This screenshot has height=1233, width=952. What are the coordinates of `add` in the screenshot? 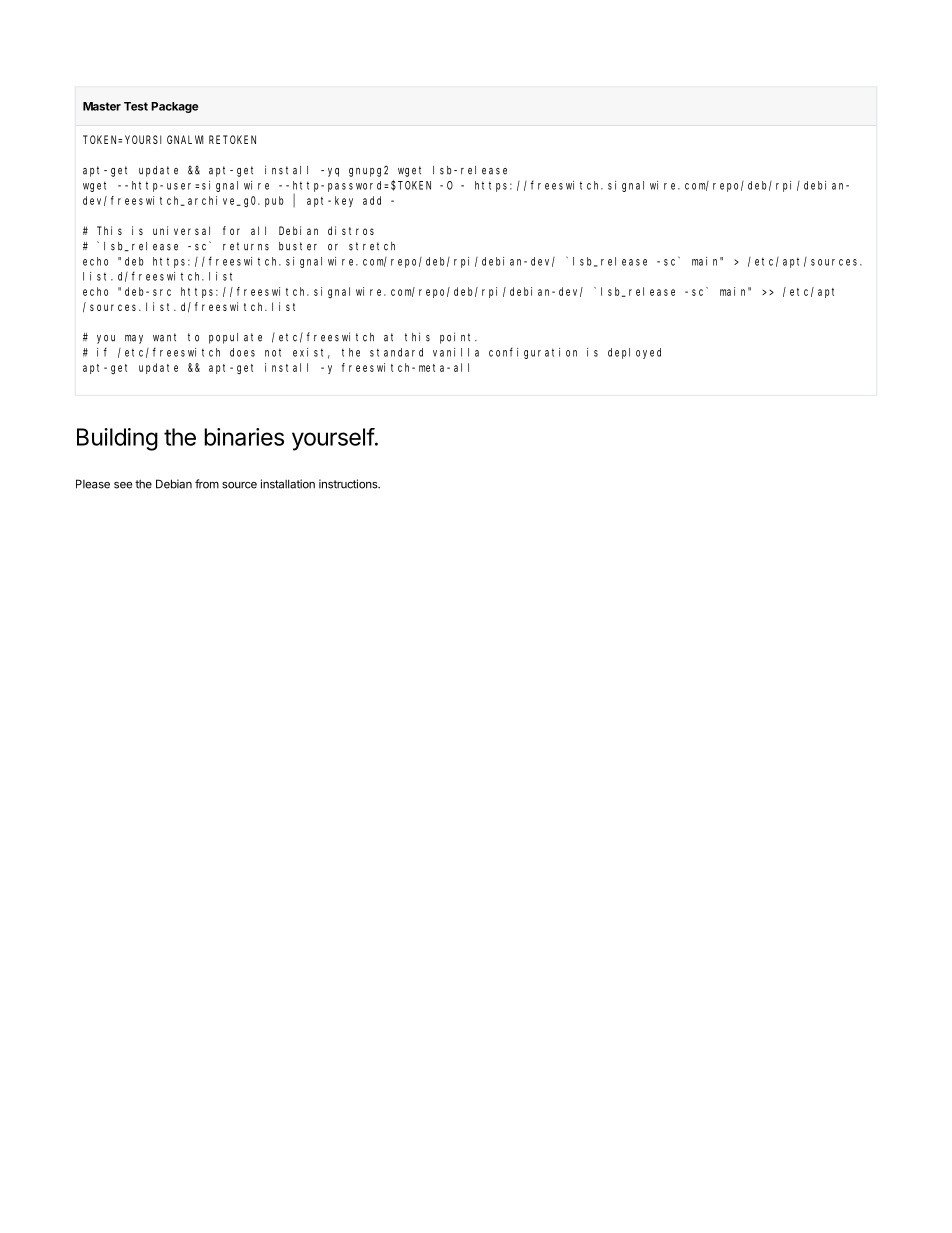 It's located at (372, 200).
